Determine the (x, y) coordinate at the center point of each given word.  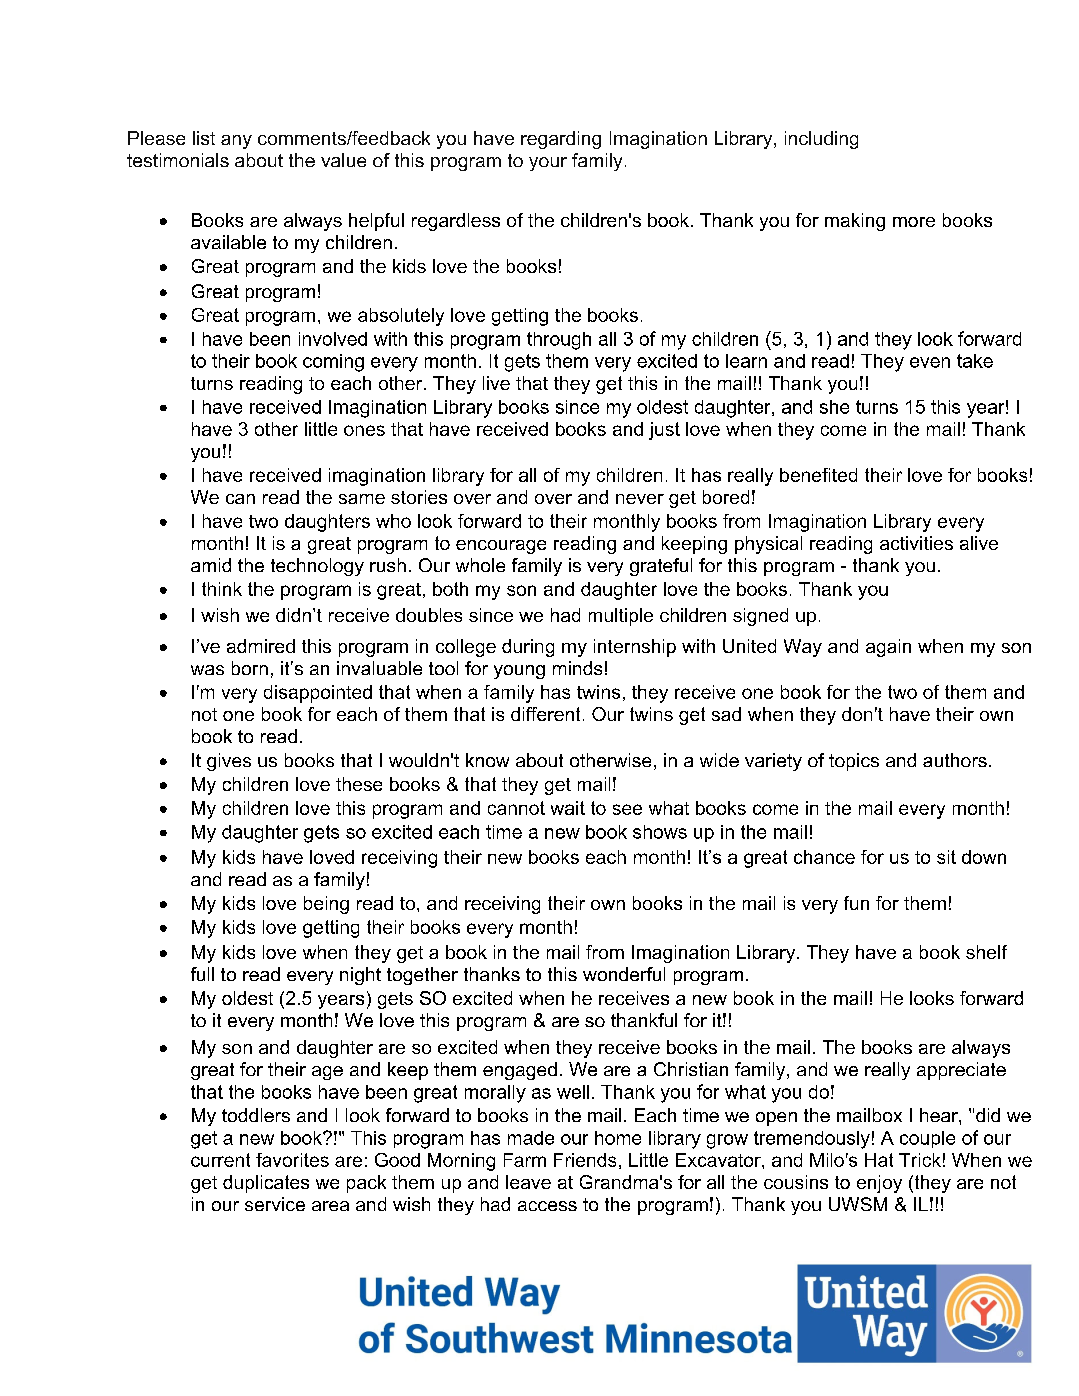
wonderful (624, 974)
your (548, 164)
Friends (585, 1160)
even (930, 362)
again (888, 648)
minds (577, 668)
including (821, 140)
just (664, 431)
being (326, 905)
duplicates (266, 1184)
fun (856, 903)
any (236, 142)
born (250, 668)
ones (364, 430)
